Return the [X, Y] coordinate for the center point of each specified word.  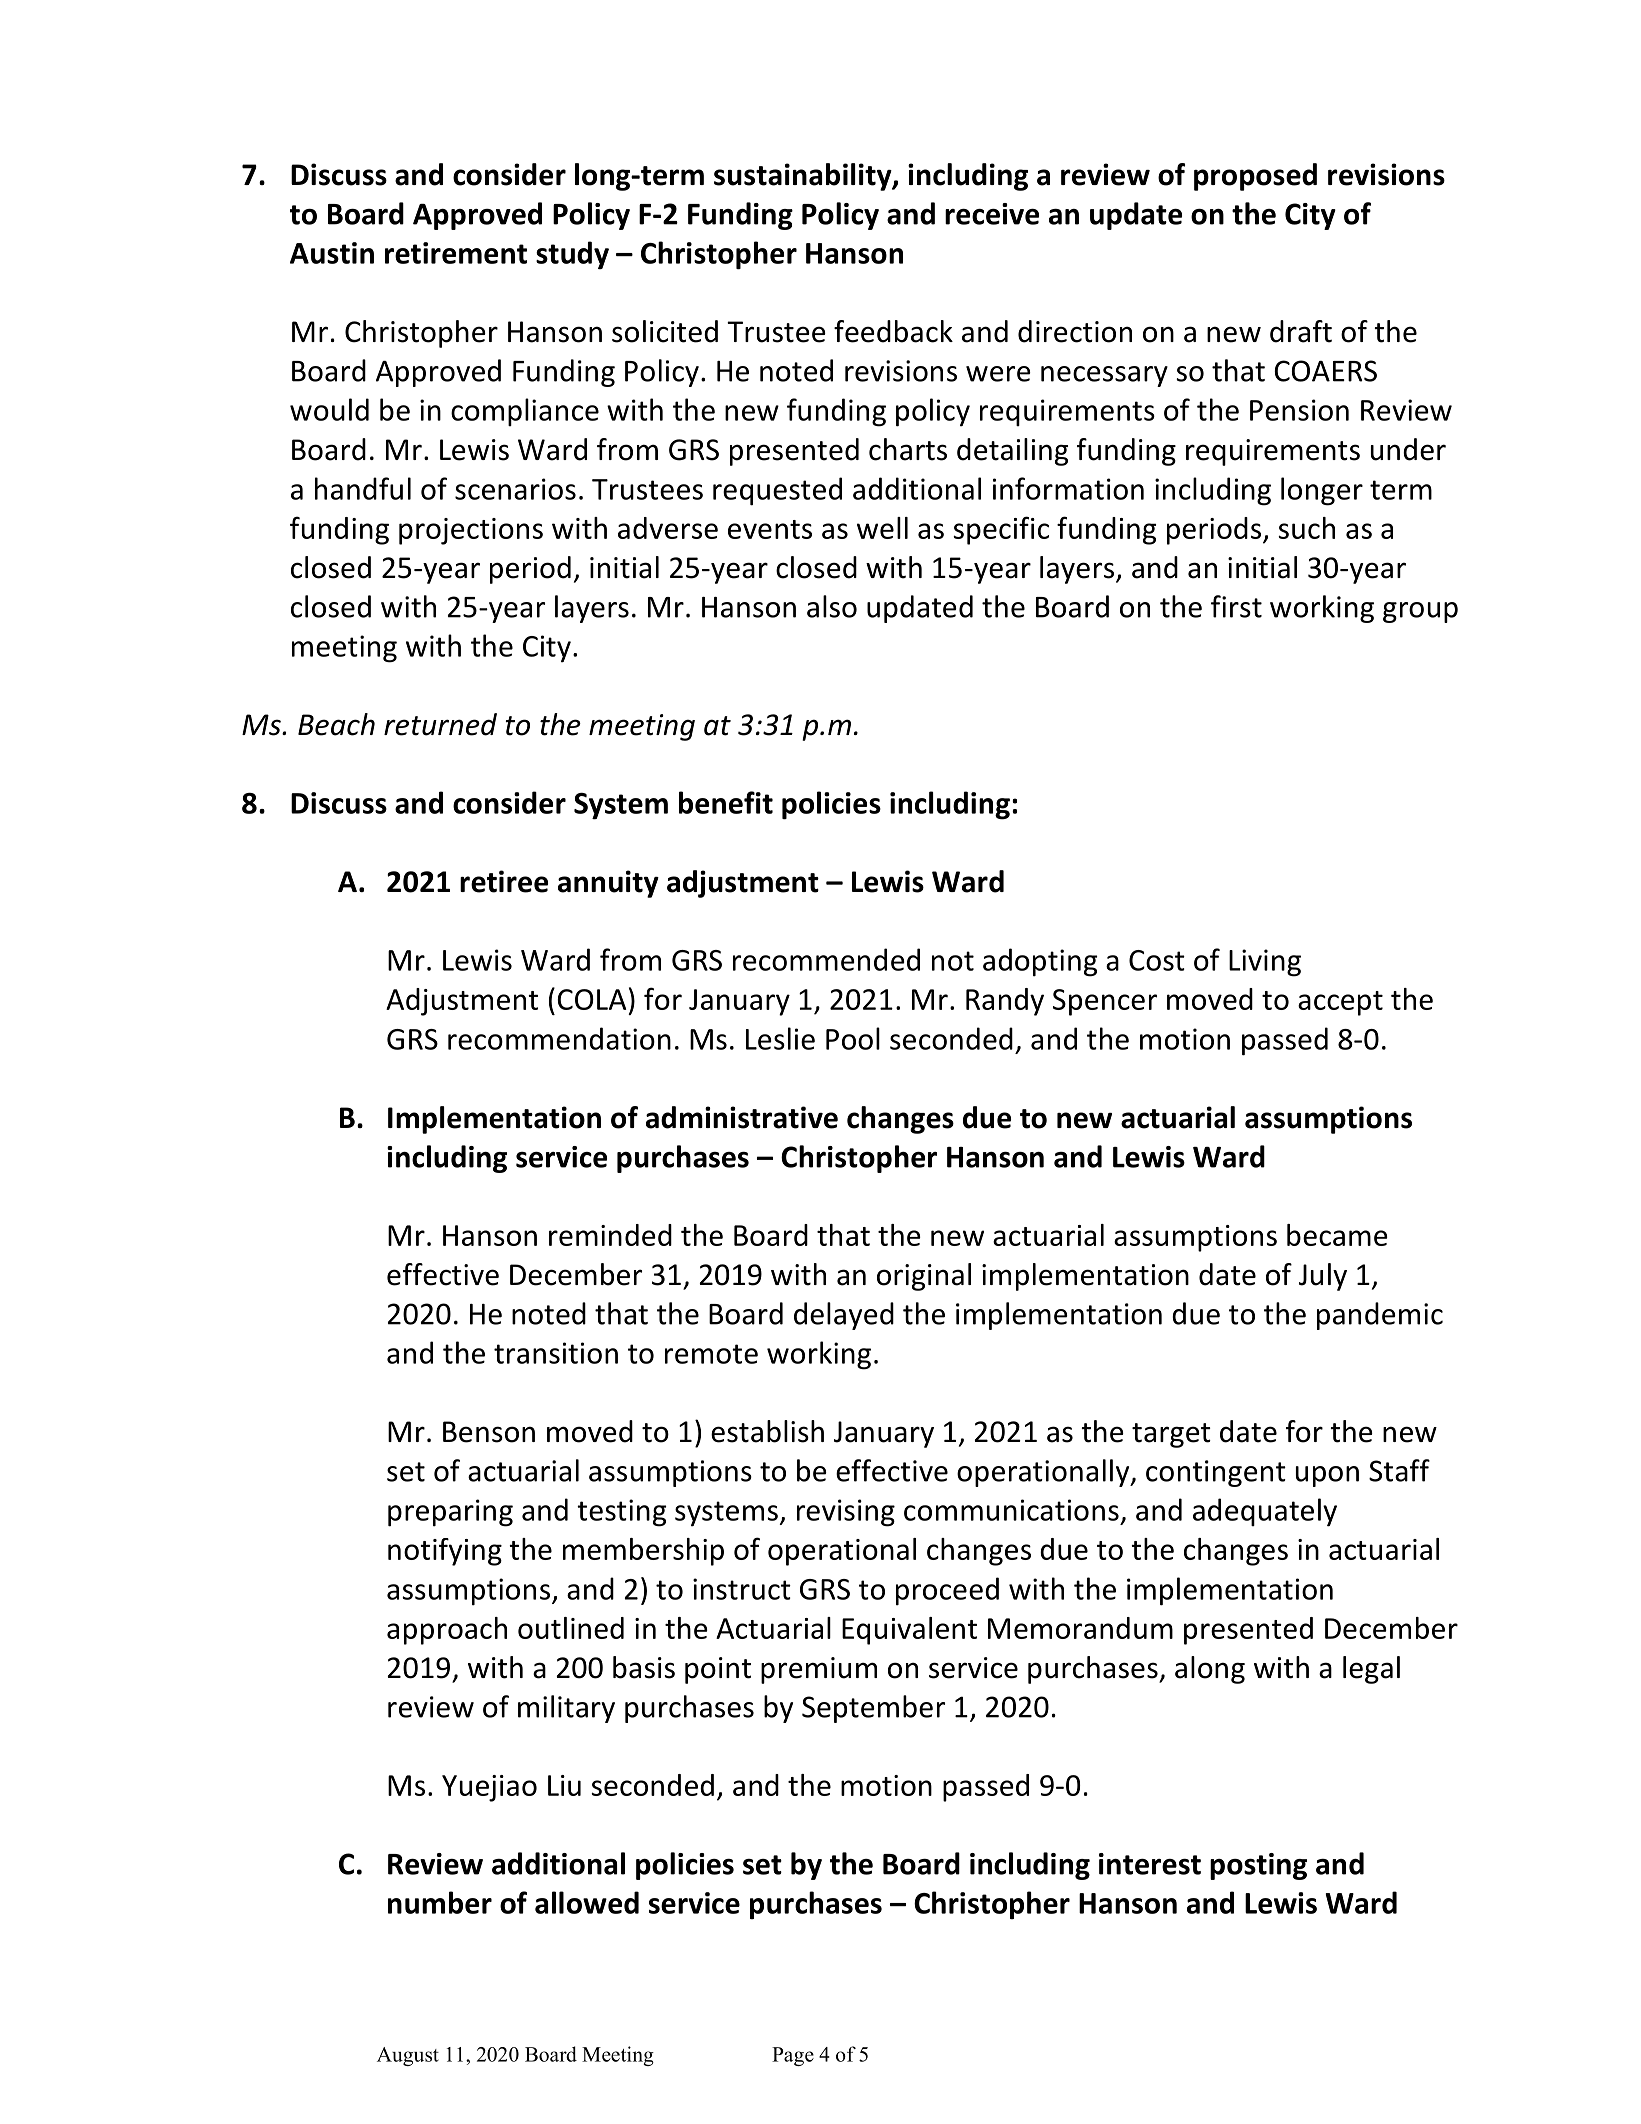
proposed [1255, 177]
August [408, 2056]
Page [793, 2056]
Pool [853, 1038]
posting [1258, 1866]
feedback [893, 331]
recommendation [559, 1038]
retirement [456, 253]
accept [1340, 1003]
